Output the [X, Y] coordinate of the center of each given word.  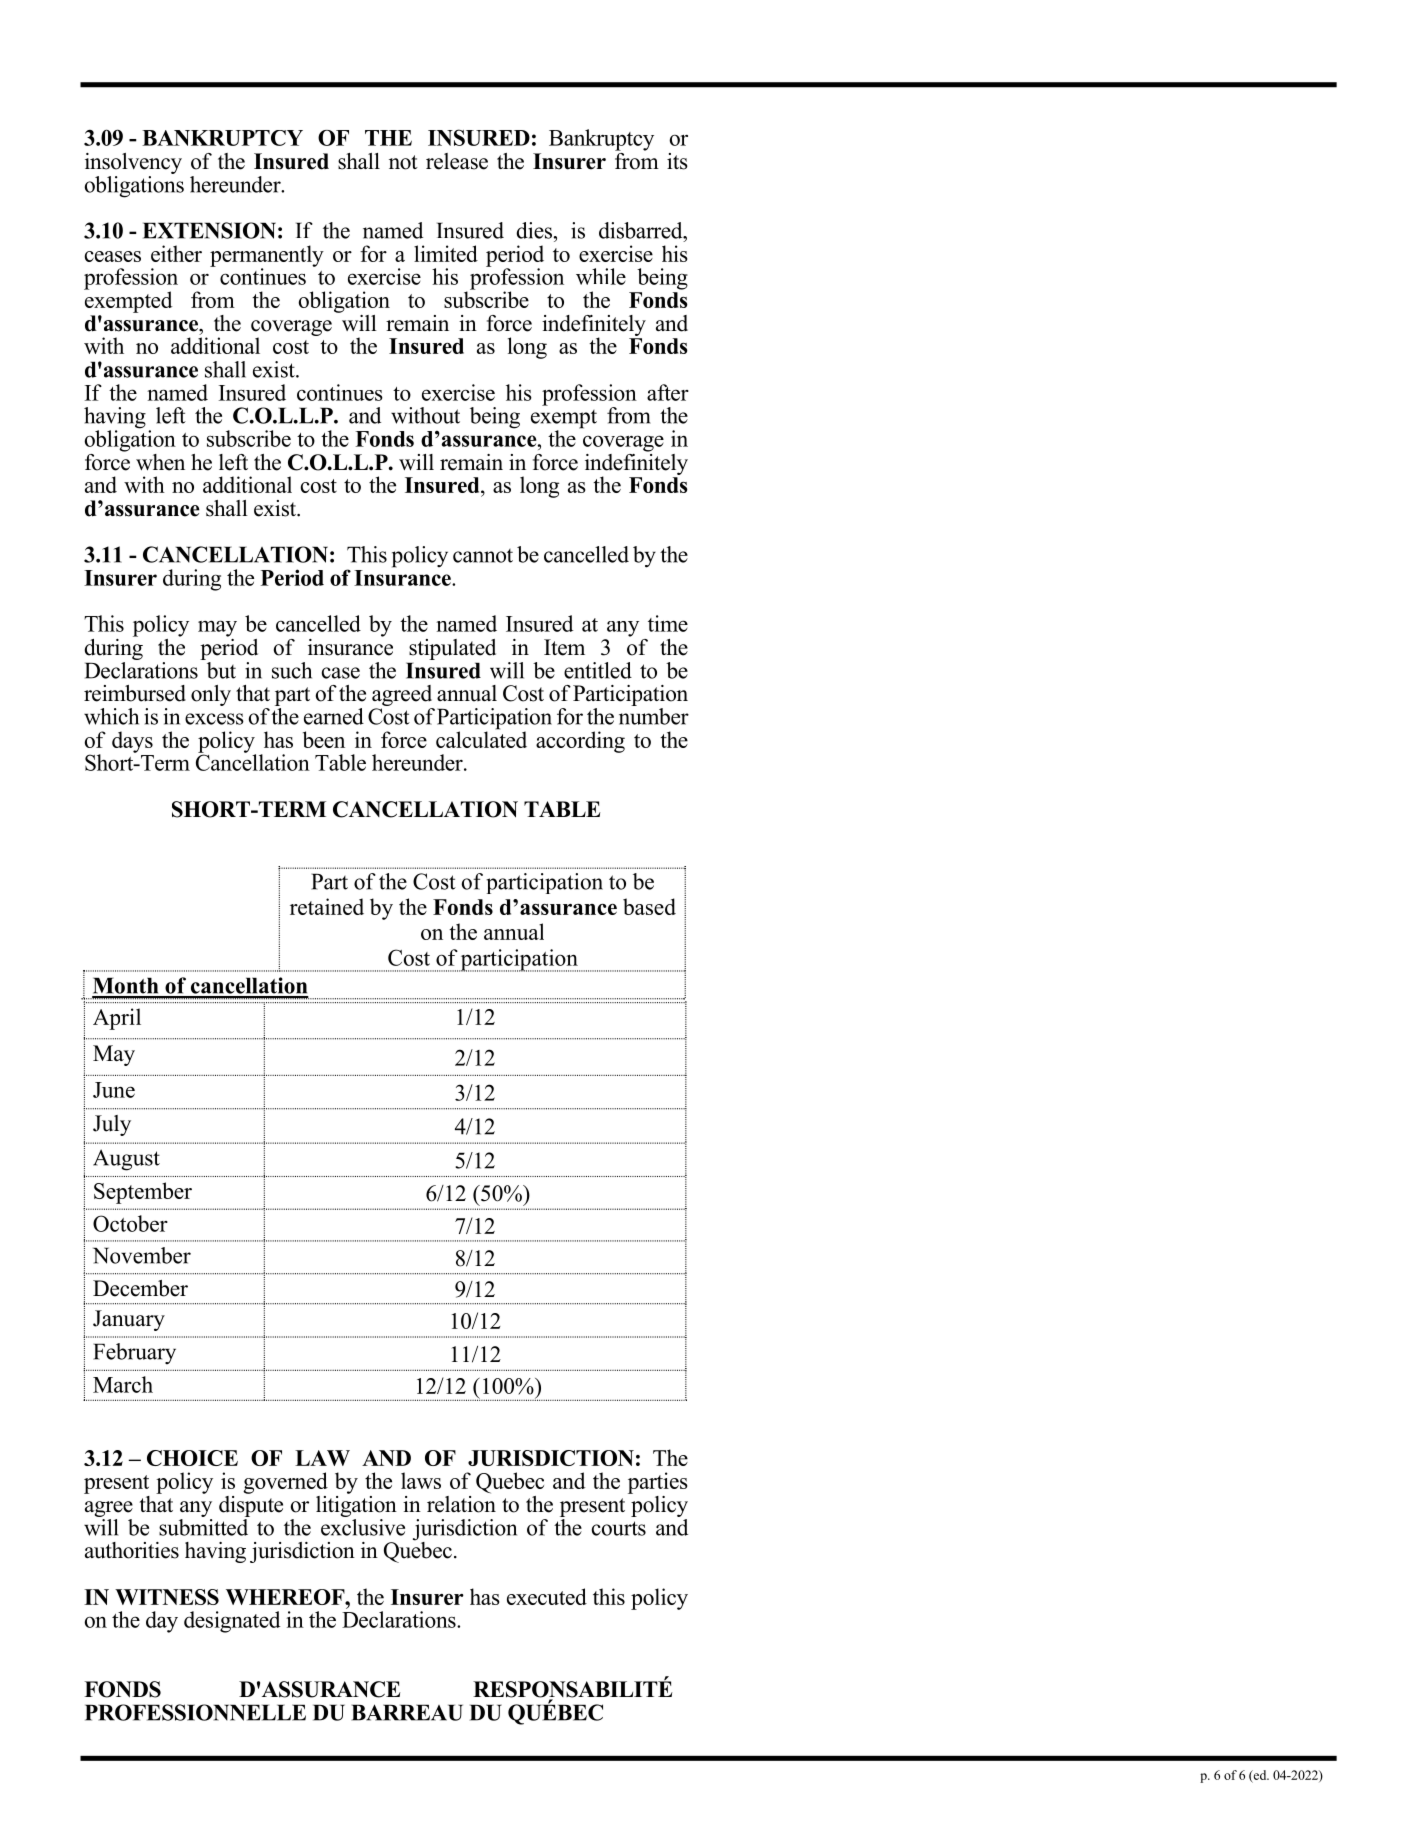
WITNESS [167, 1597]
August [126, 1160]
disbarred [642, 230]
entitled [598, 670]
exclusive [363, 1527]
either [176, 253]
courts [619, 1528]
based [649, 906]
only [211, 695]
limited [446, 253]
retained [327, 906]
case [341, 673]
